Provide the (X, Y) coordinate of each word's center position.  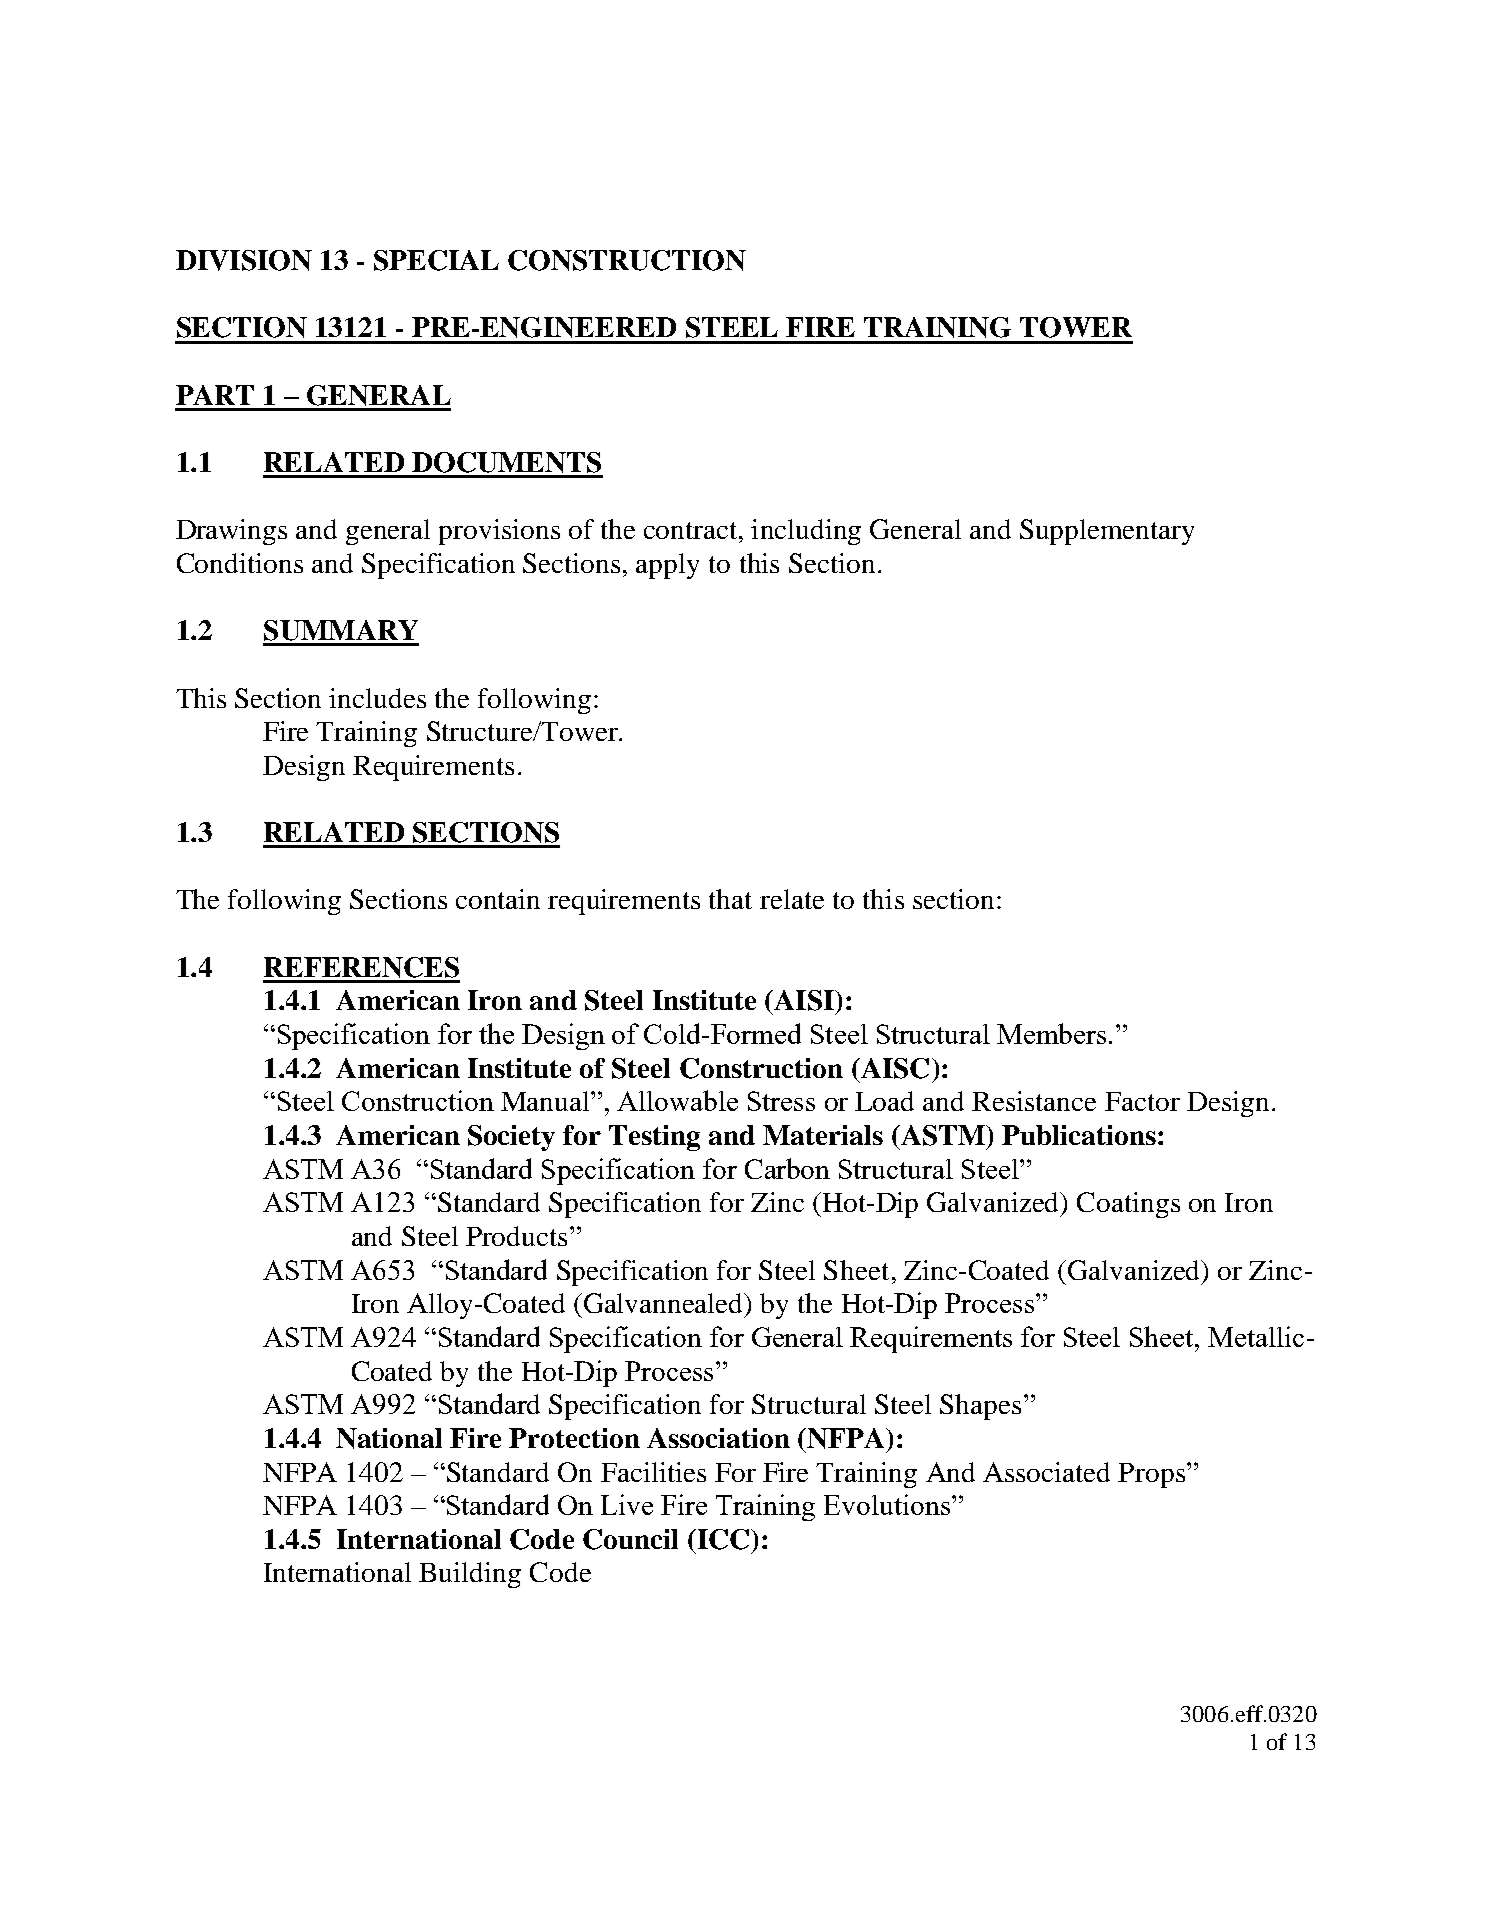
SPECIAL (436, 260)
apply (667, 566)
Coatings (1128, 1205)
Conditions (240, 563)
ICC (723, 1539)
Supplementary (1107, 532)
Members (1051, 1033)
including (806, 532)
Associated (1046, 1472)
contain (498, 899)
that (730, 899)
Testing (654, 1138)
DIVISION (244, 260)
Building (470, 1575)
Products (516, 1236)
